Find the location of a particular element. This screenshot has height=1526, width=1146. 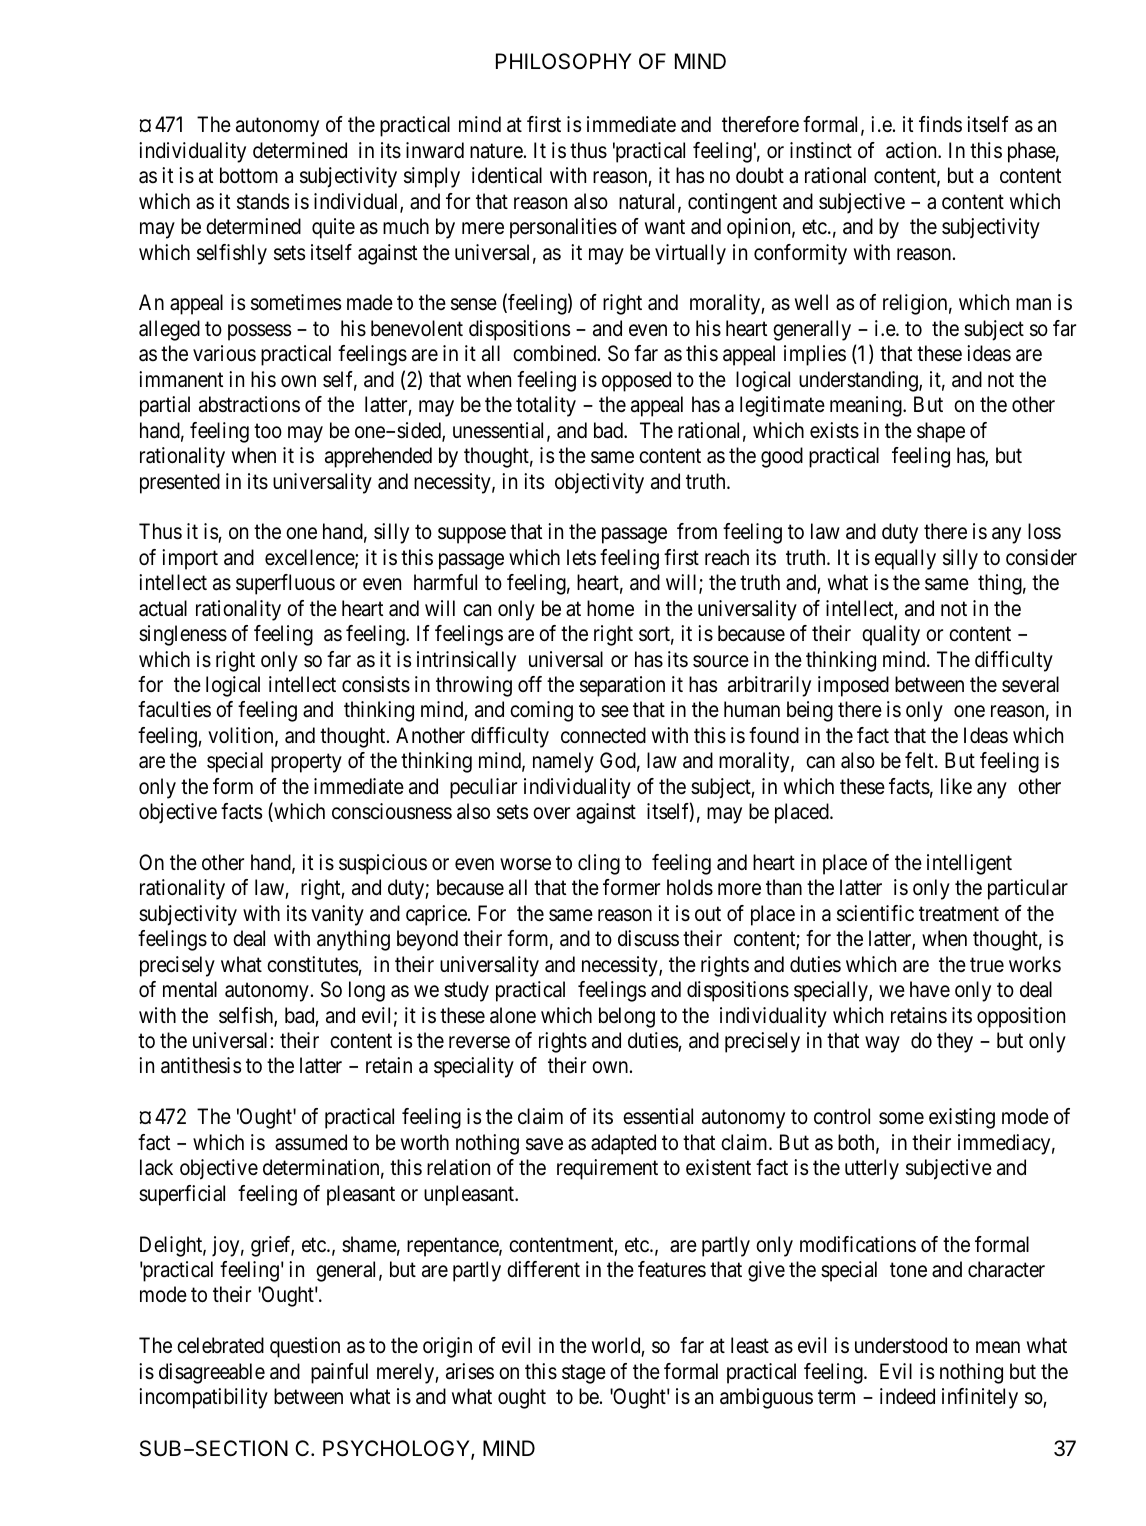

finds is located at coordinates (940, 124).
